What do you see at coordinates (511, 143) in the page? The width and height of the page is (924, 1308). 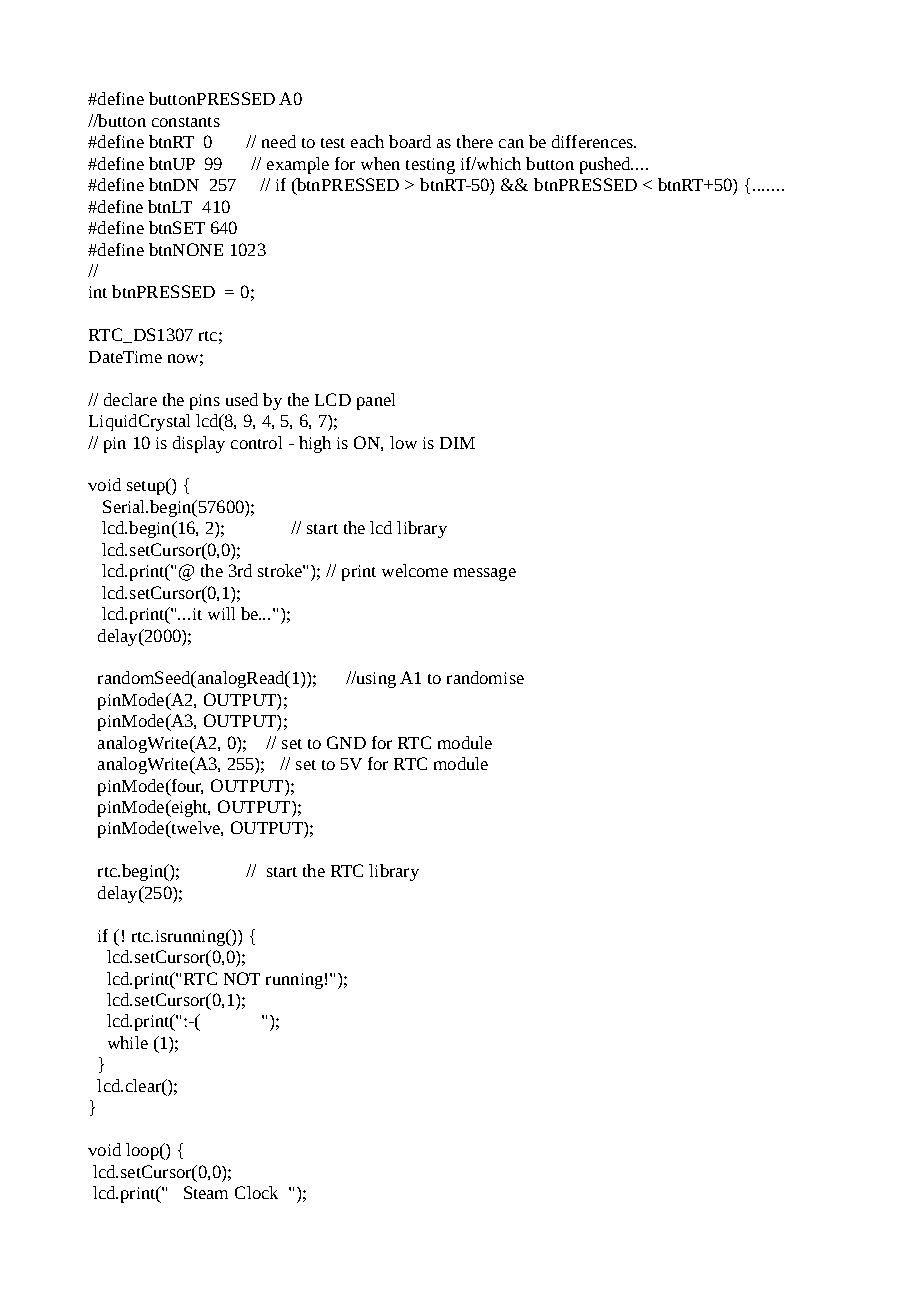 I see `can` at bounding box center [511, 143].
